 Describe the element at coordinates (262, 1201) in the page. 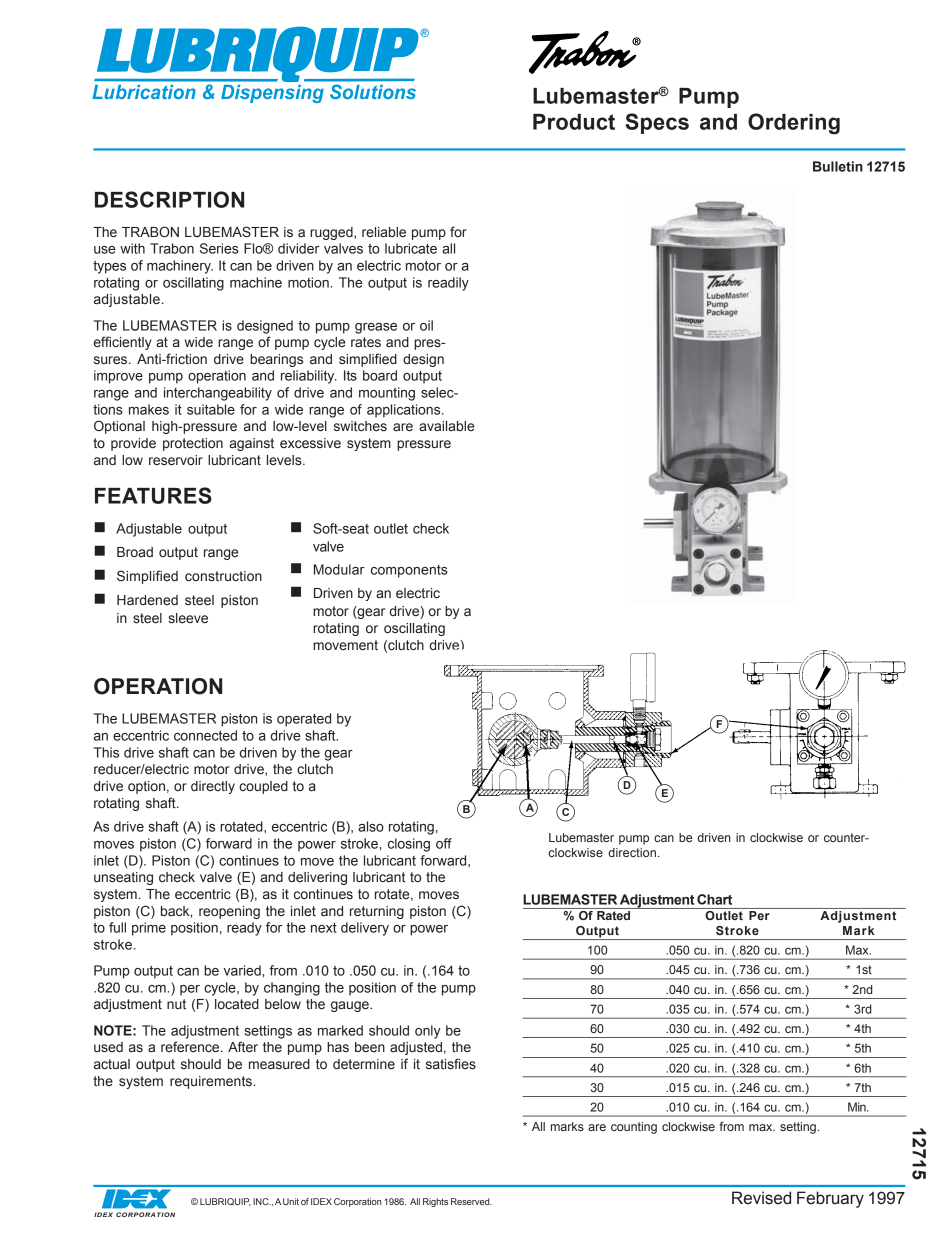

I see `INC` at that location.
